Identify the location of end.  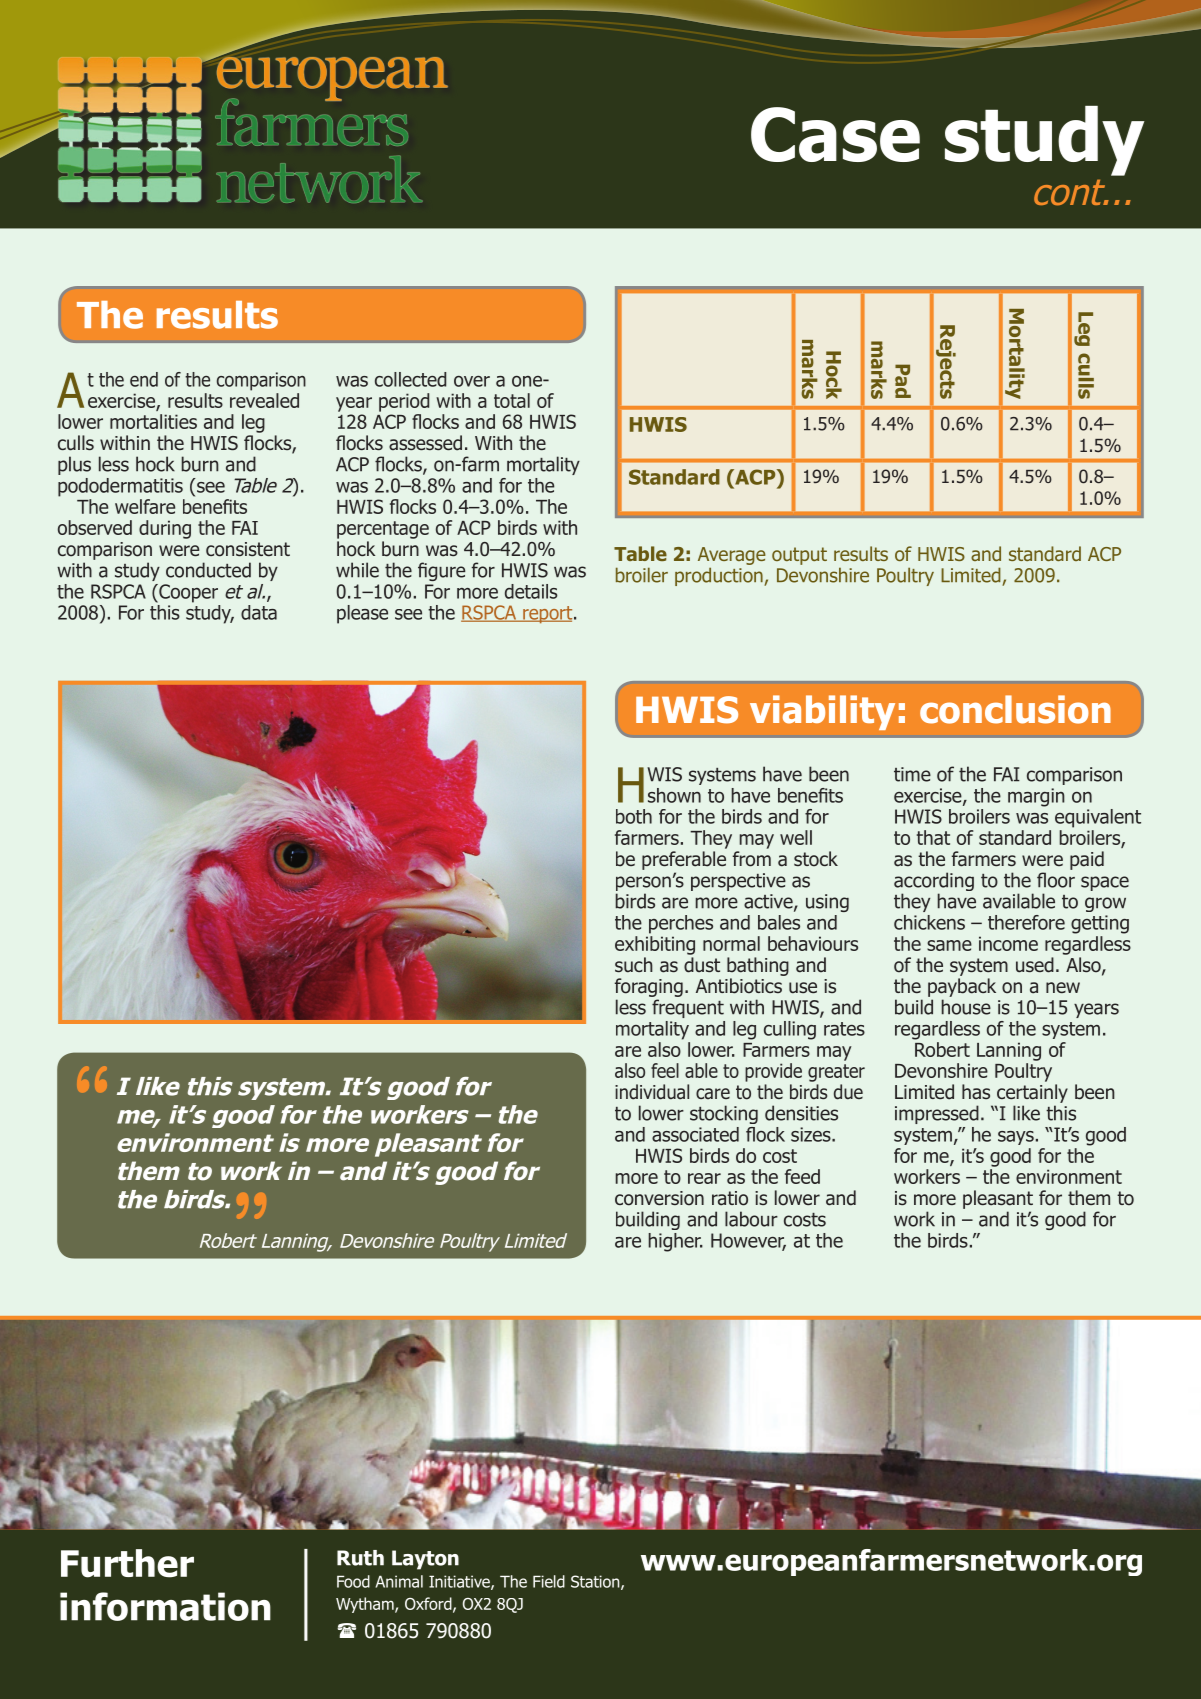
(144, 379).
